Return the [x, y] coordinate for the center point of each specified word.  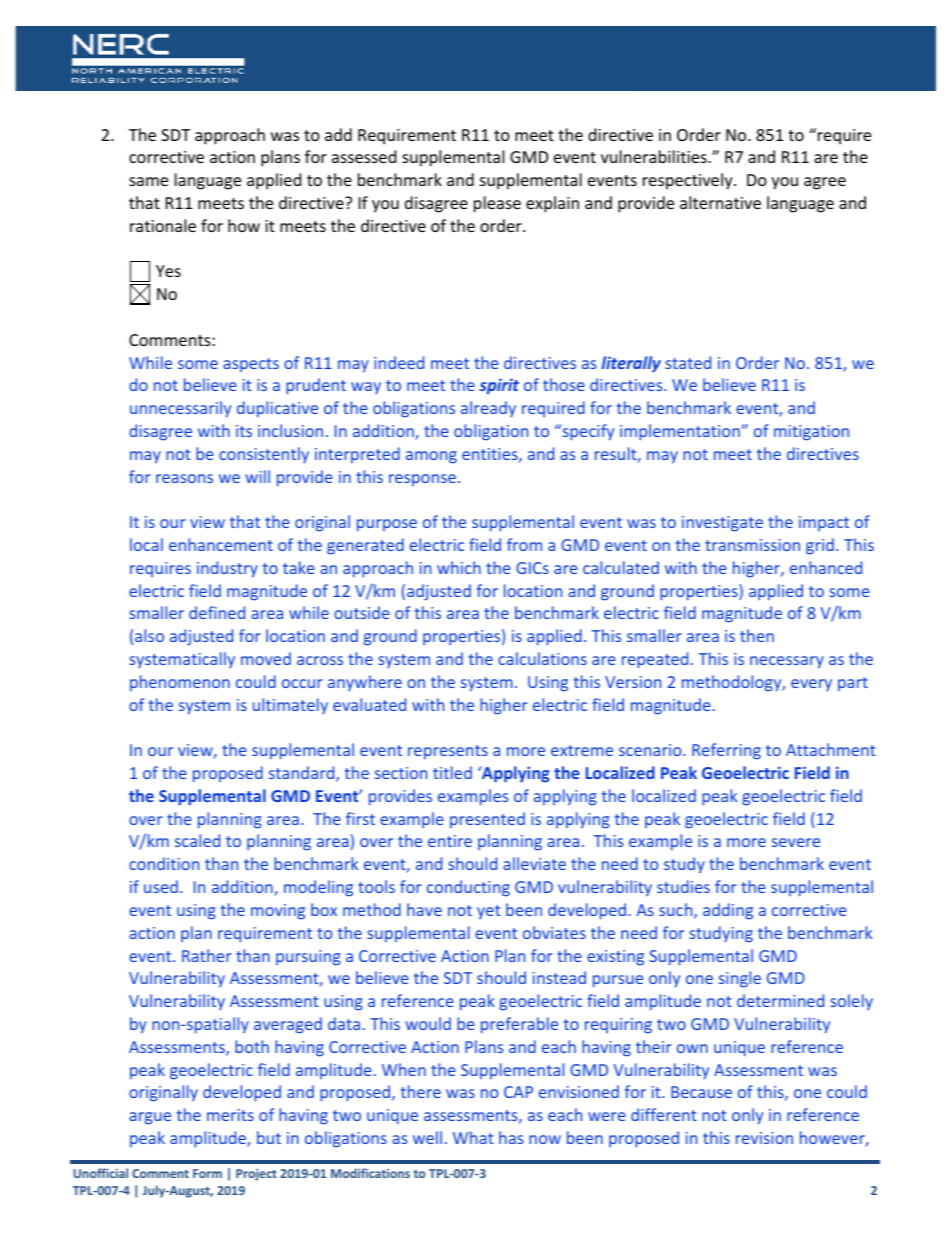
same [148, 181]
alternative [720, 202]
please [497, 204]
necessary [787, 662]
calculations [542, 658]
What [473, 1137]
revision [764, 1138]
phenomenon [180, 683]
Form [207, 1173]
